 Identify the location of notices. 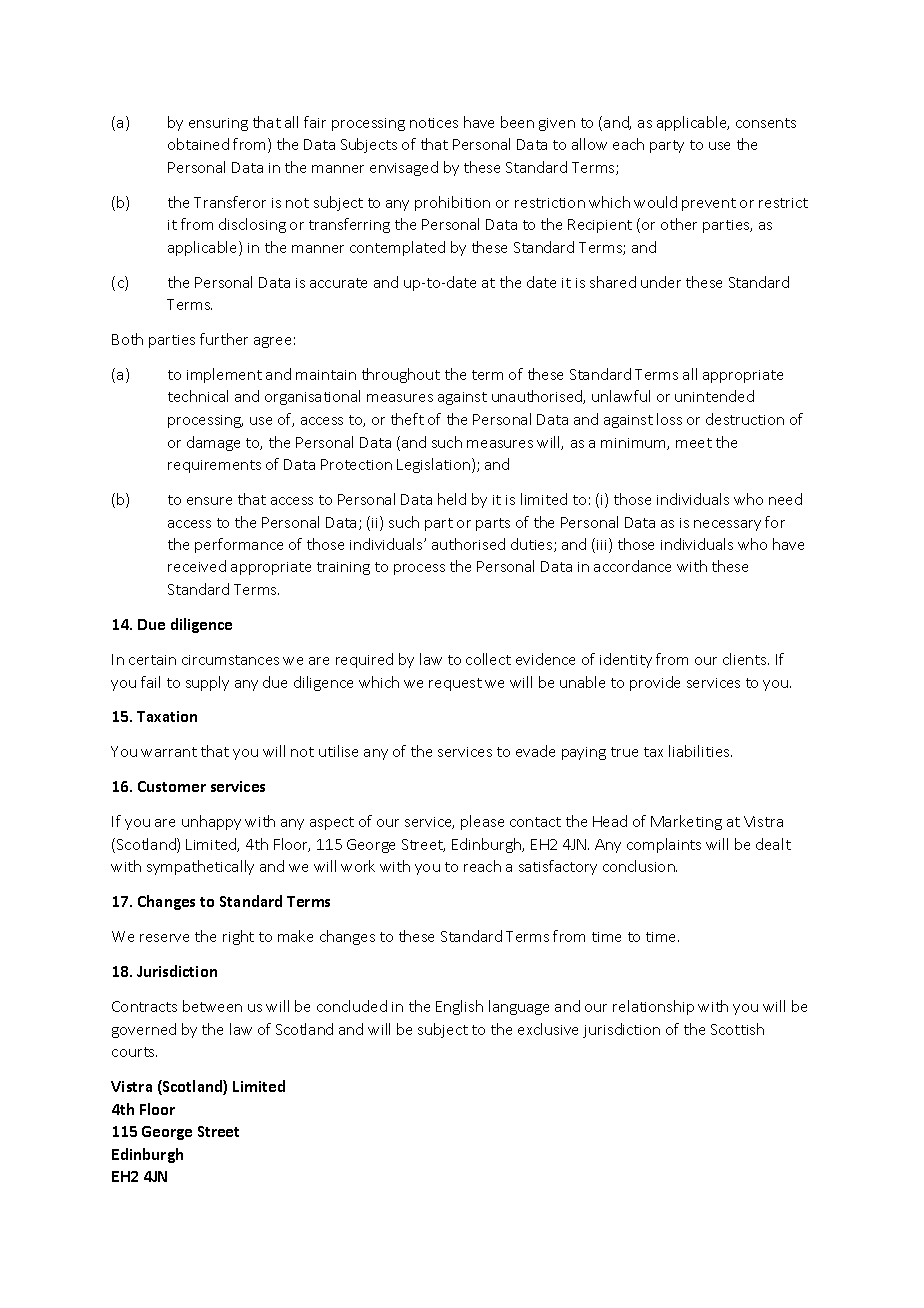
(434, 123).
